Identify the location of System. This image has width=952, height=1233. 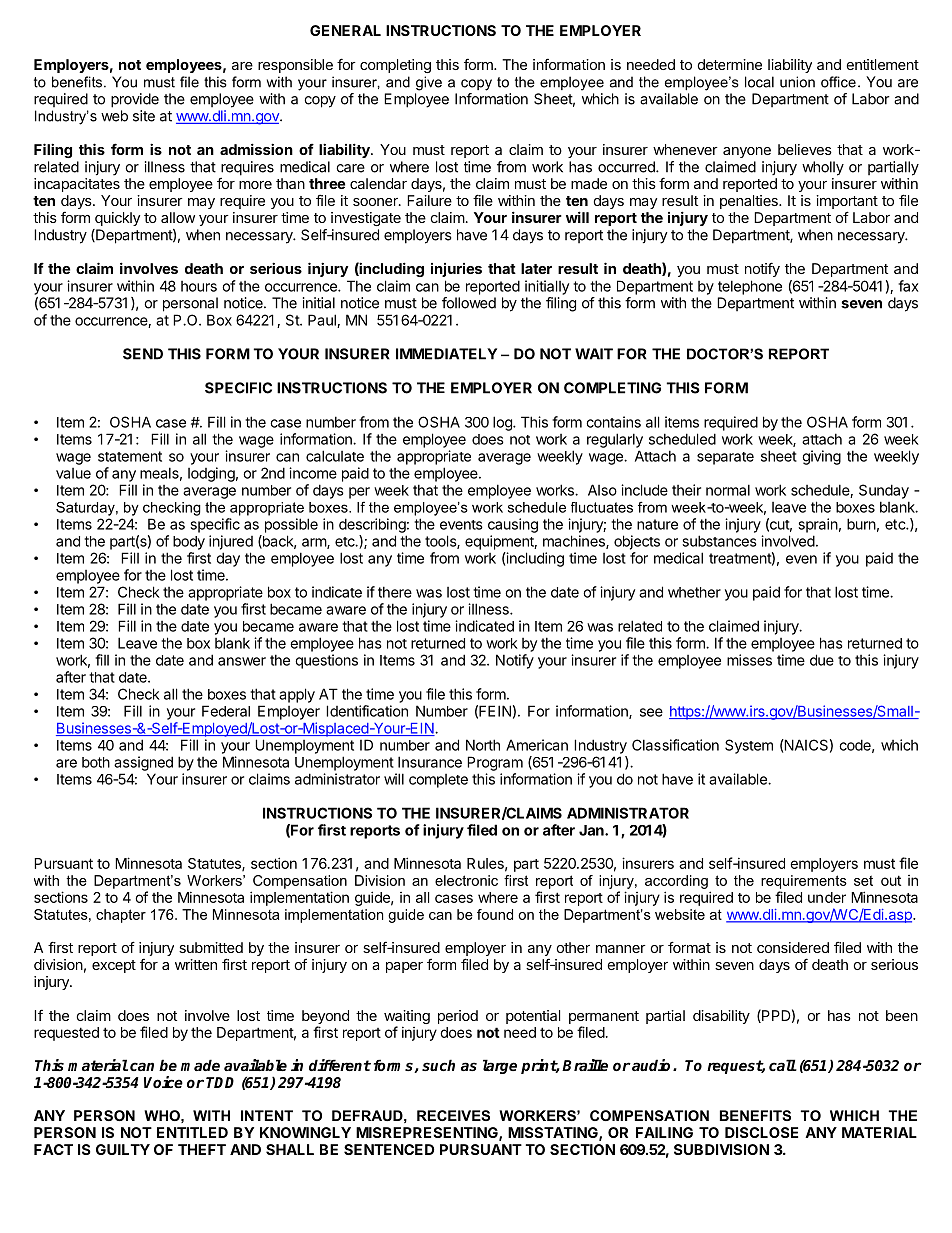
(749, 746).
